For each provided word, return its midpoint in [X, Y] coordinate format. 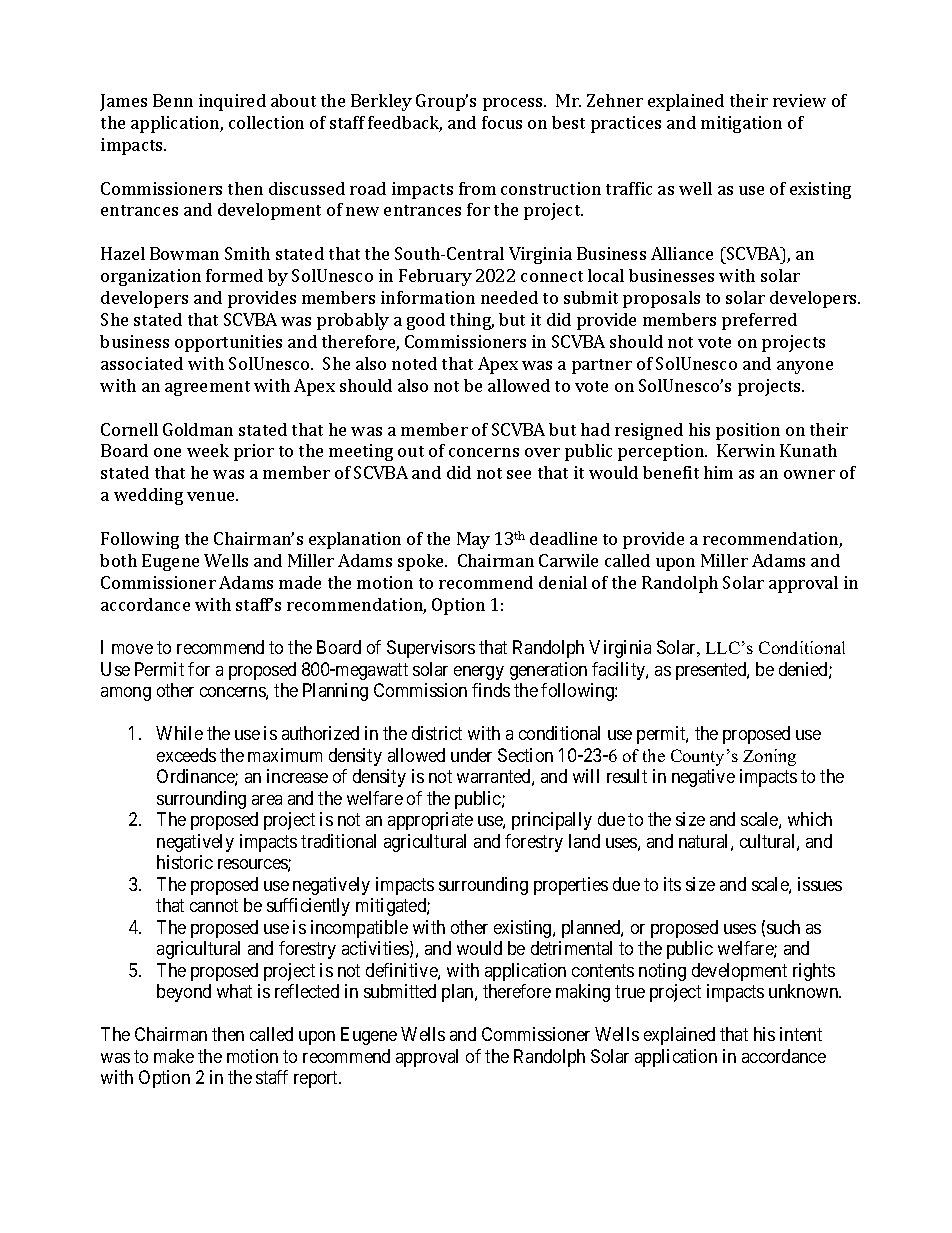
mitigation [741, 124]
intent [801, 1034]
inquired [232, 102]
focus [502, 122]
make [174, 1056]
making [583, 993]
